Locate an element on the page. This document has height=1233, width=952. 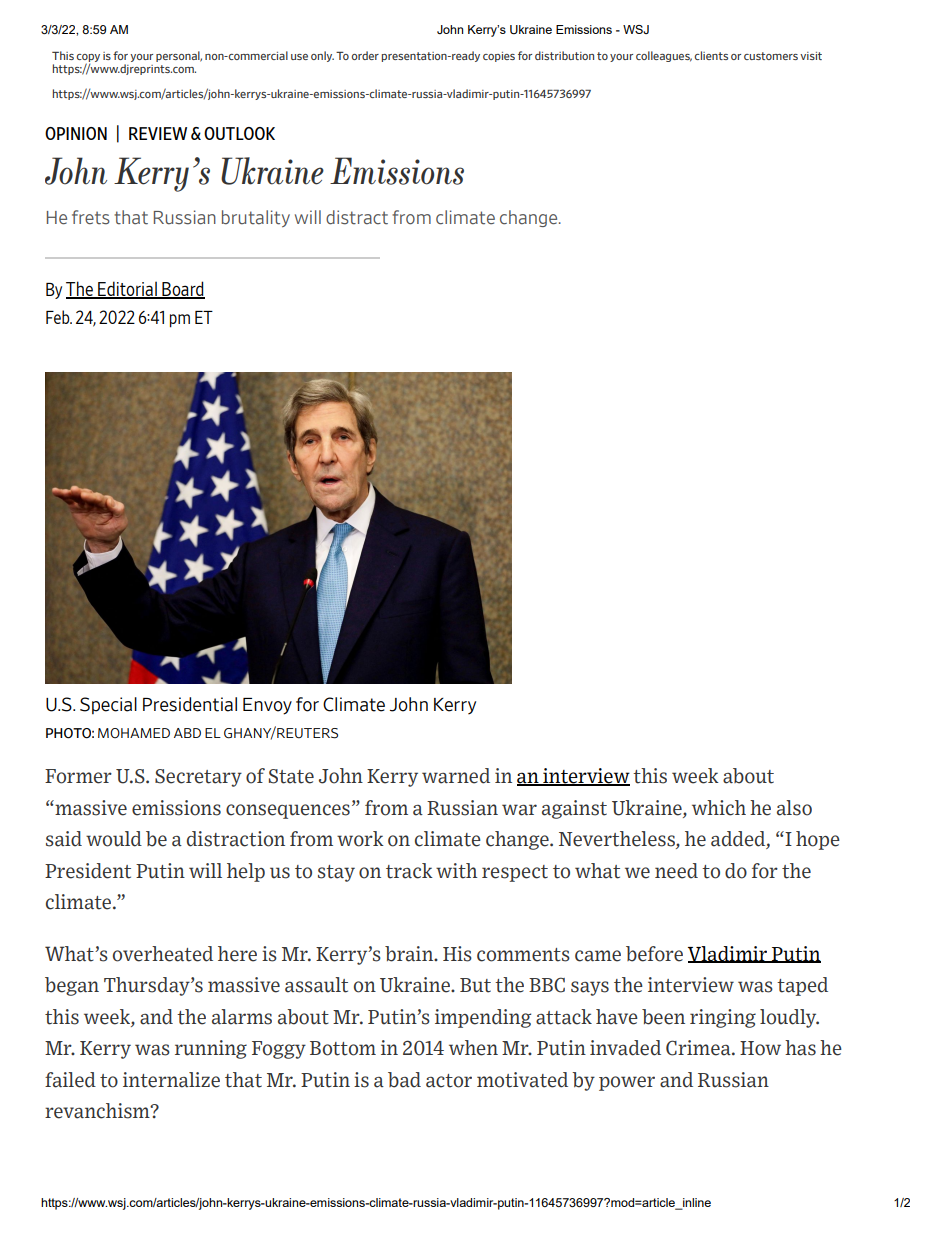
Special is located at coordinates (108, 705).
